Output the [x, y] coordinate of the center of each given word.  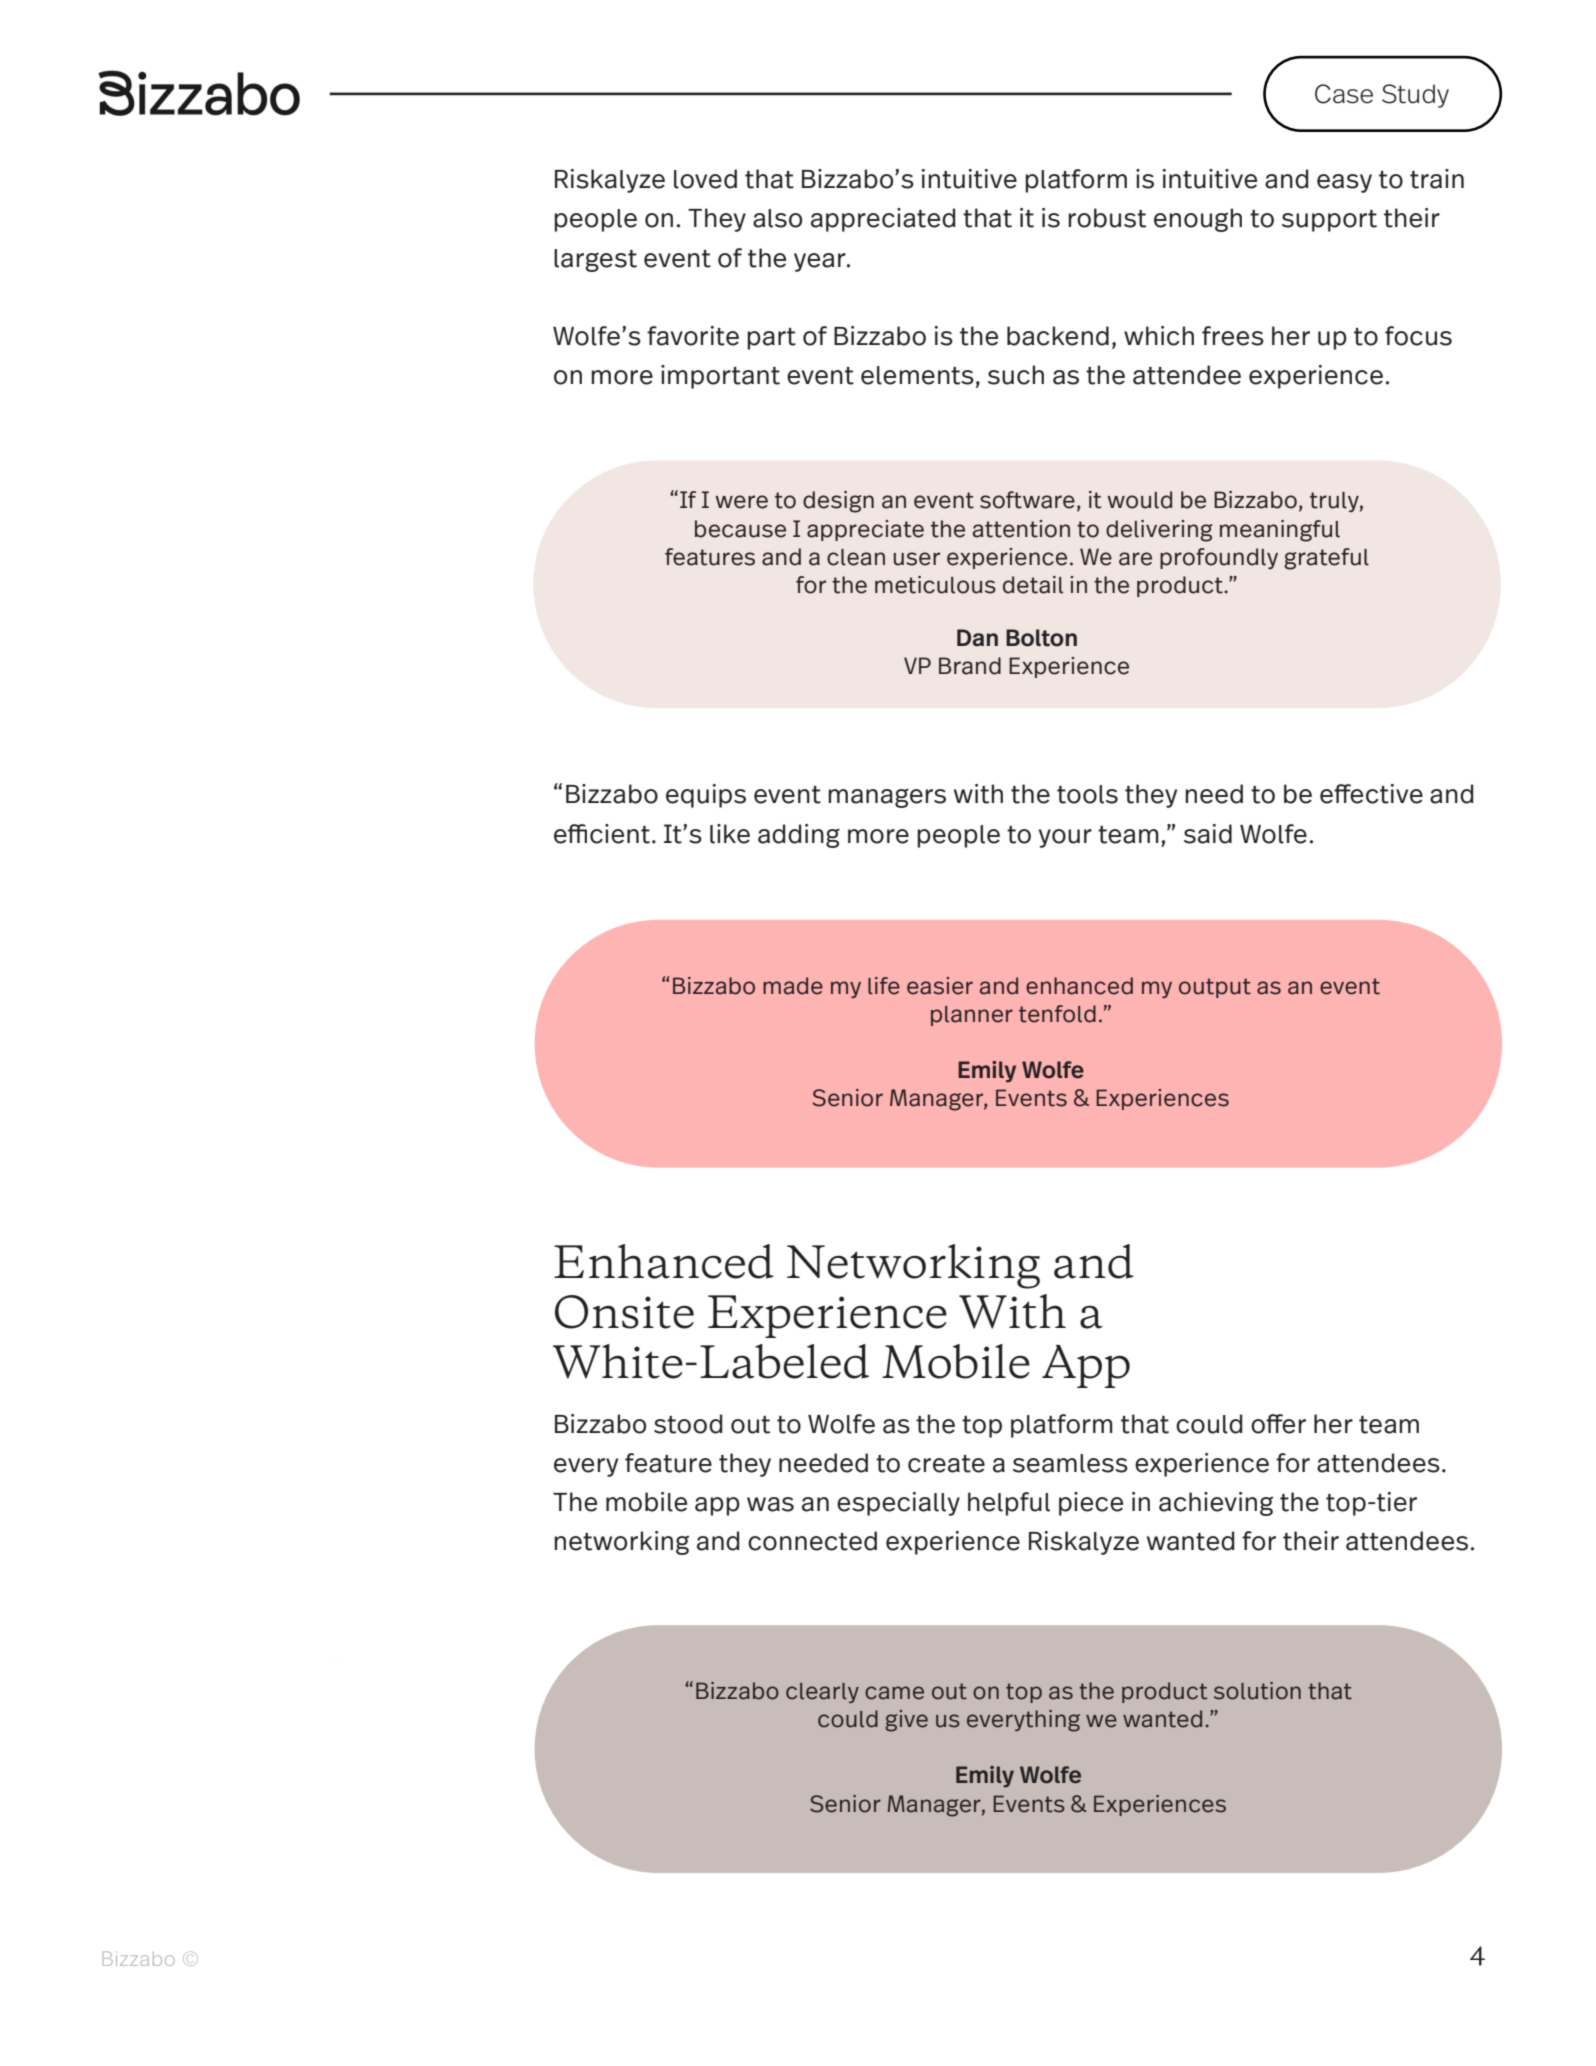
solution [1257, 1691]
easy [1344, 183]
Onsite [624, 1312]
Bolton [1041, 638]
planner [972, 1016]
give [906, 1721]
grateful [1326, 559]
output [1215, 988]
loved [705, 179]
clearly [822, 1693]
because [740, 529]
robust [1107, 218]
